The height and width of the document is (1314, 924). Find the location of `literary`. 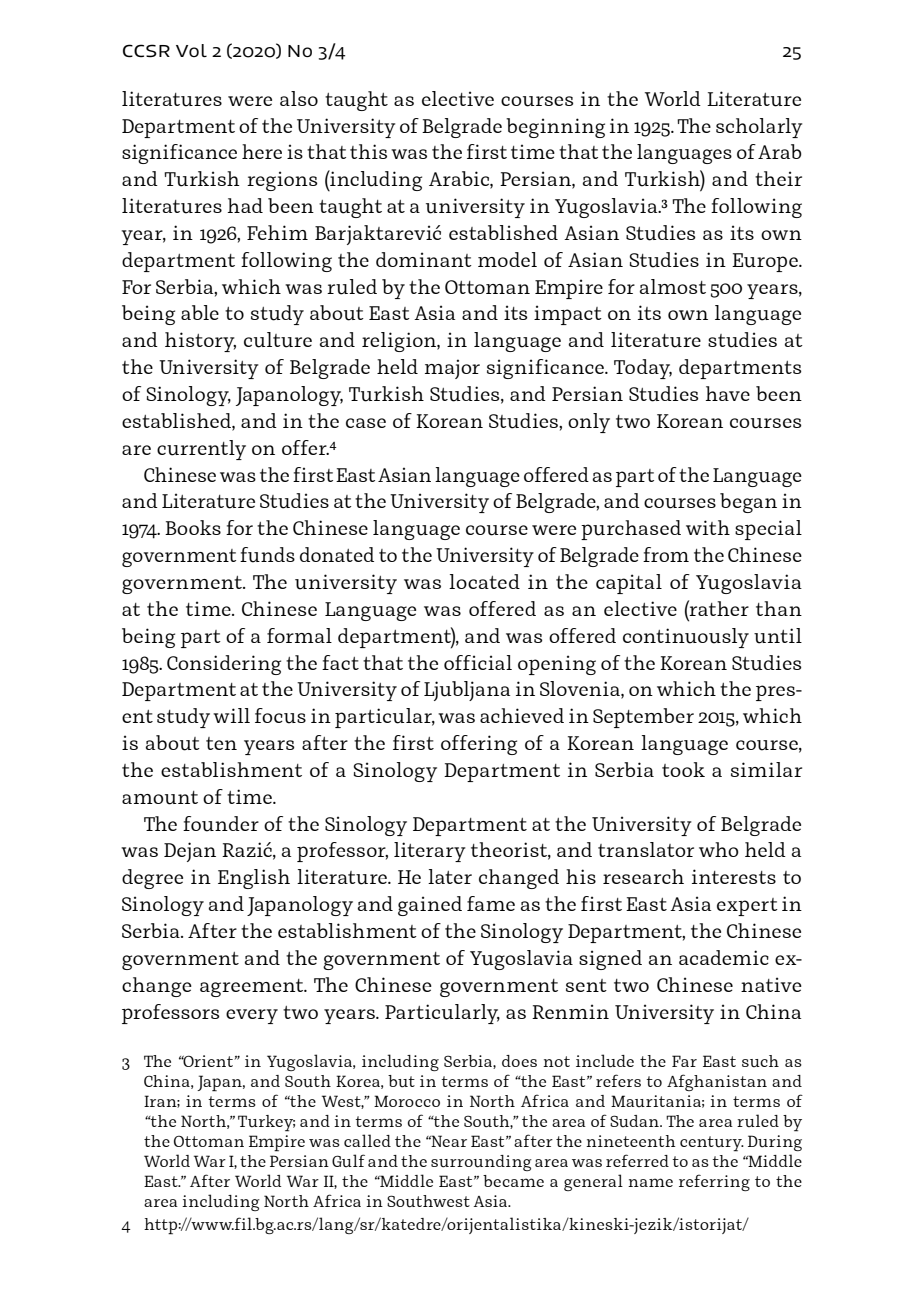

literary is located at coordinates (430, 852).
